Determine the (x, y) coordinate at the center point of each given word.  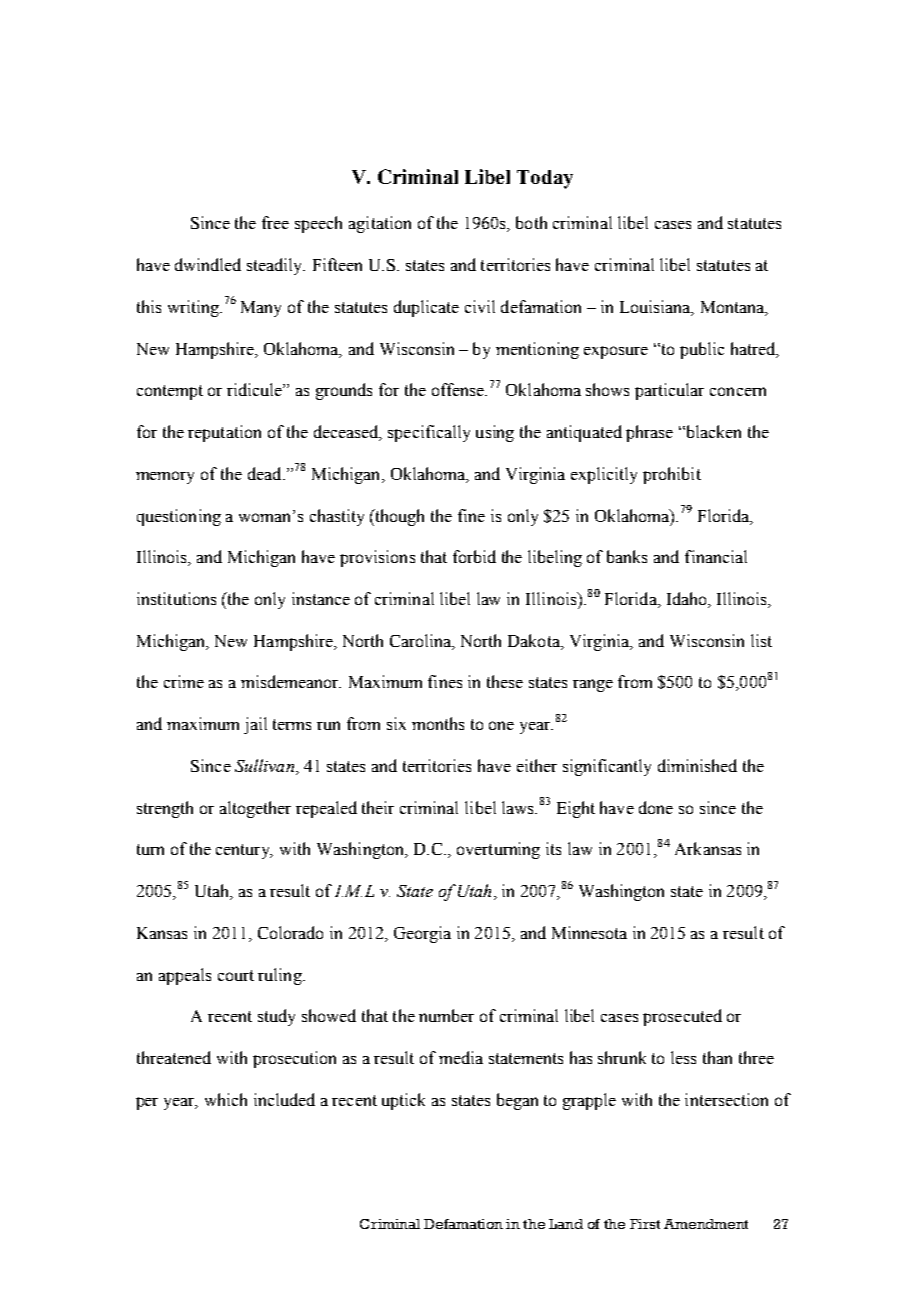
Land (566, 1224)
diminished (697, 765)
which (226, 1099)
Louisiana (656, 308)
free (275, 222)
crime (184, 681)
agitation (380, 224)
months (438, 723)
